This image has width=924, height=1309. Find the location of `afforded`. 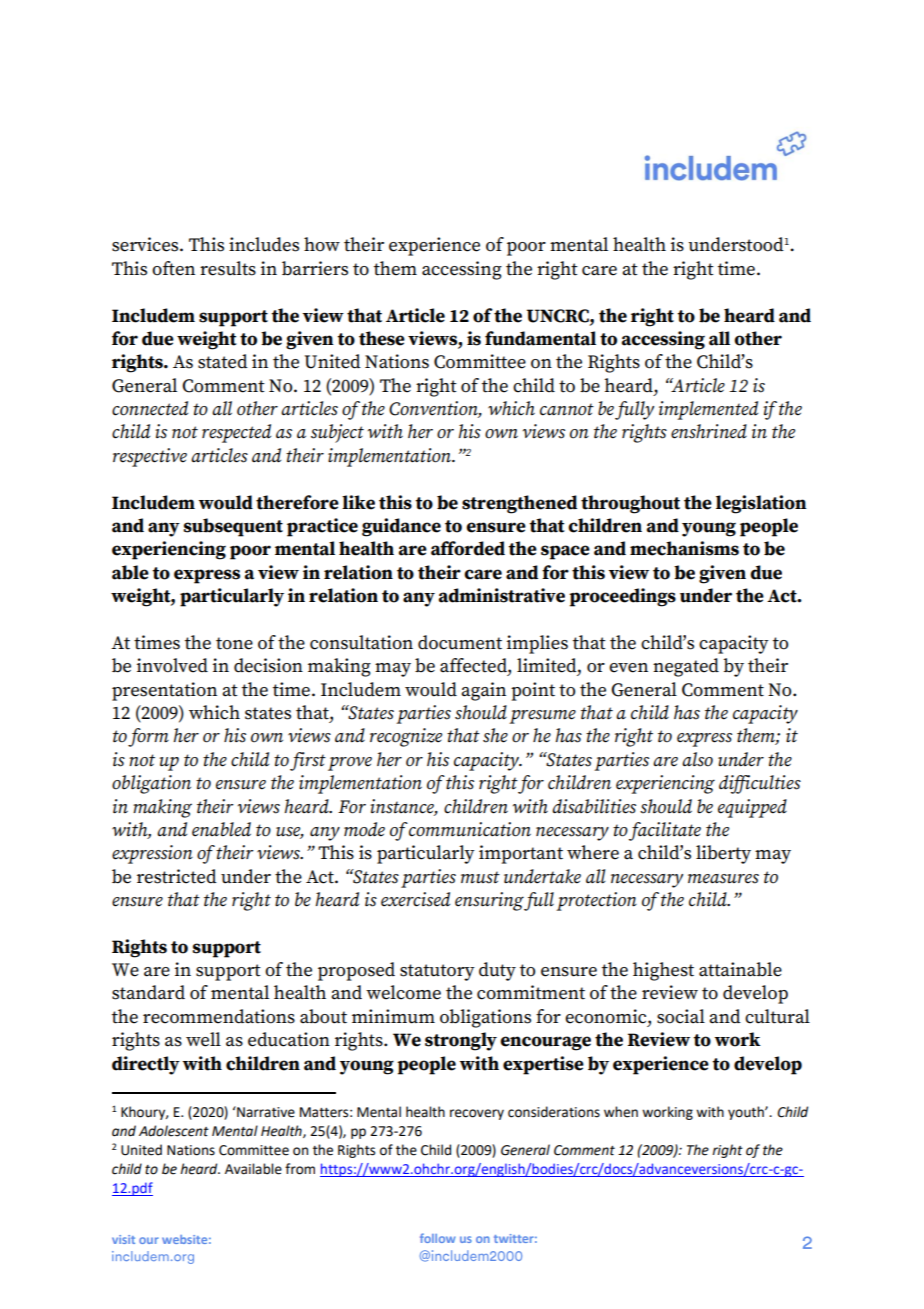

afforded is located at coordinates (468, 548).
